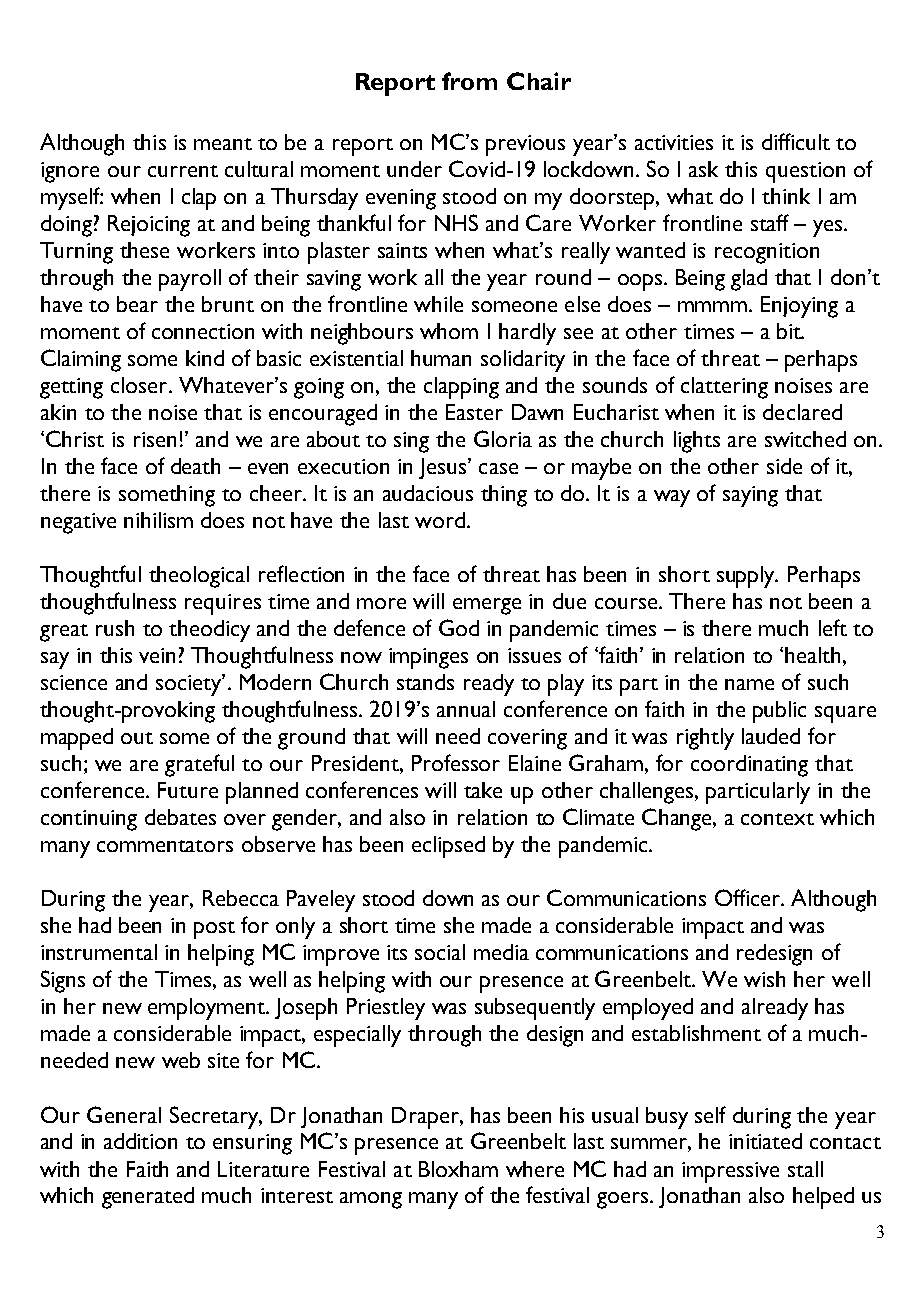 The height and width of the screenshot is (1308, 924). Describe the element at coordinates (730, 1172) in the screenshot. I see `impressive` at that location.
